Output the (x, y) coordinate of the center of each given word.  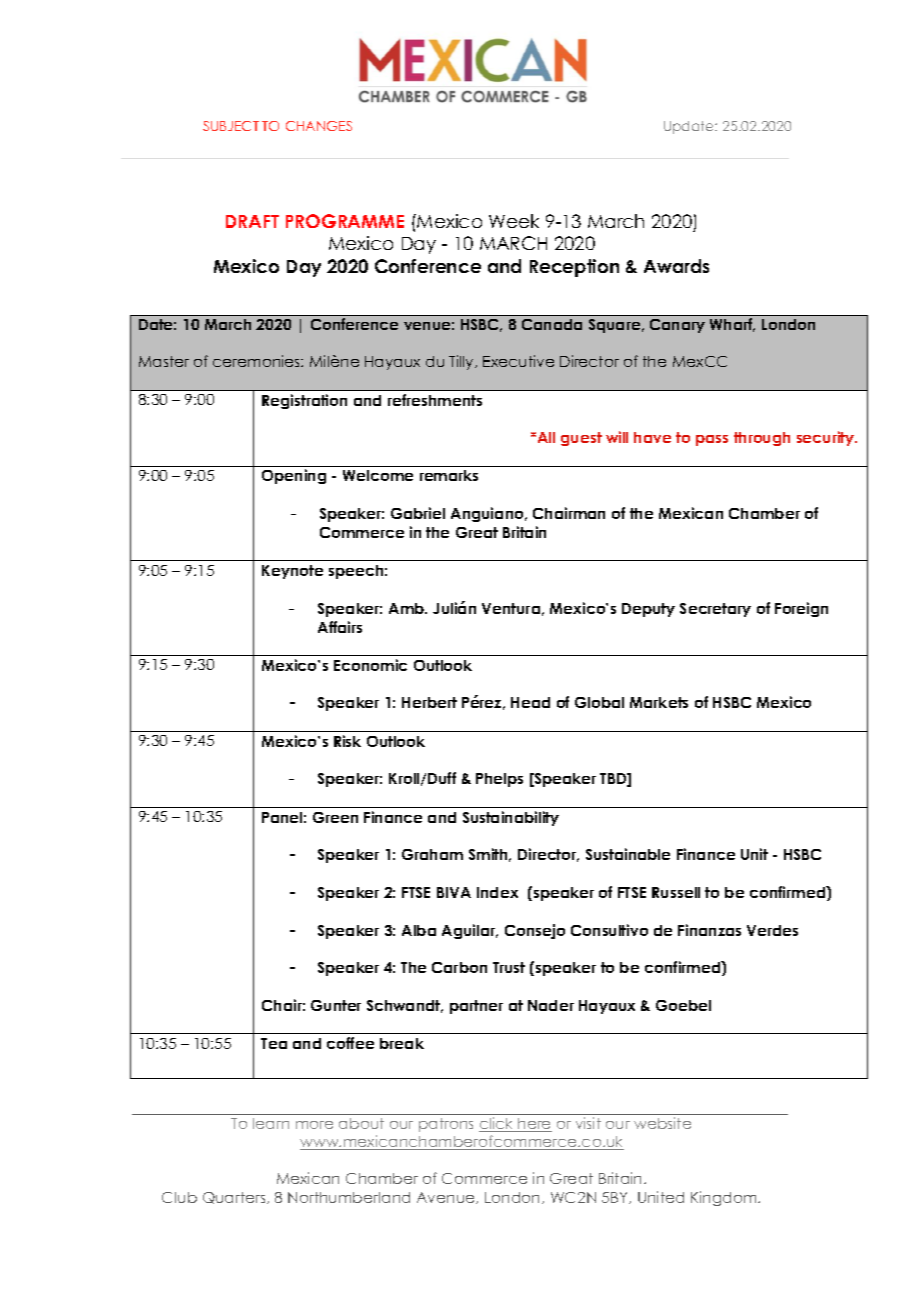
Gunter (336, 1005)
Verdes (772, 930)
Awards (676, 266)
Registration (304, 401)
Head (530, 702)
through (762, 439)
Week (514, 221)
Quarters (235, 1198)
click (497, 1124)
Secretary (715, 610)
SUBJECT (231, 126)
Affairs (340, 627)
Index (497, 892)
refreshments (435, 400)
